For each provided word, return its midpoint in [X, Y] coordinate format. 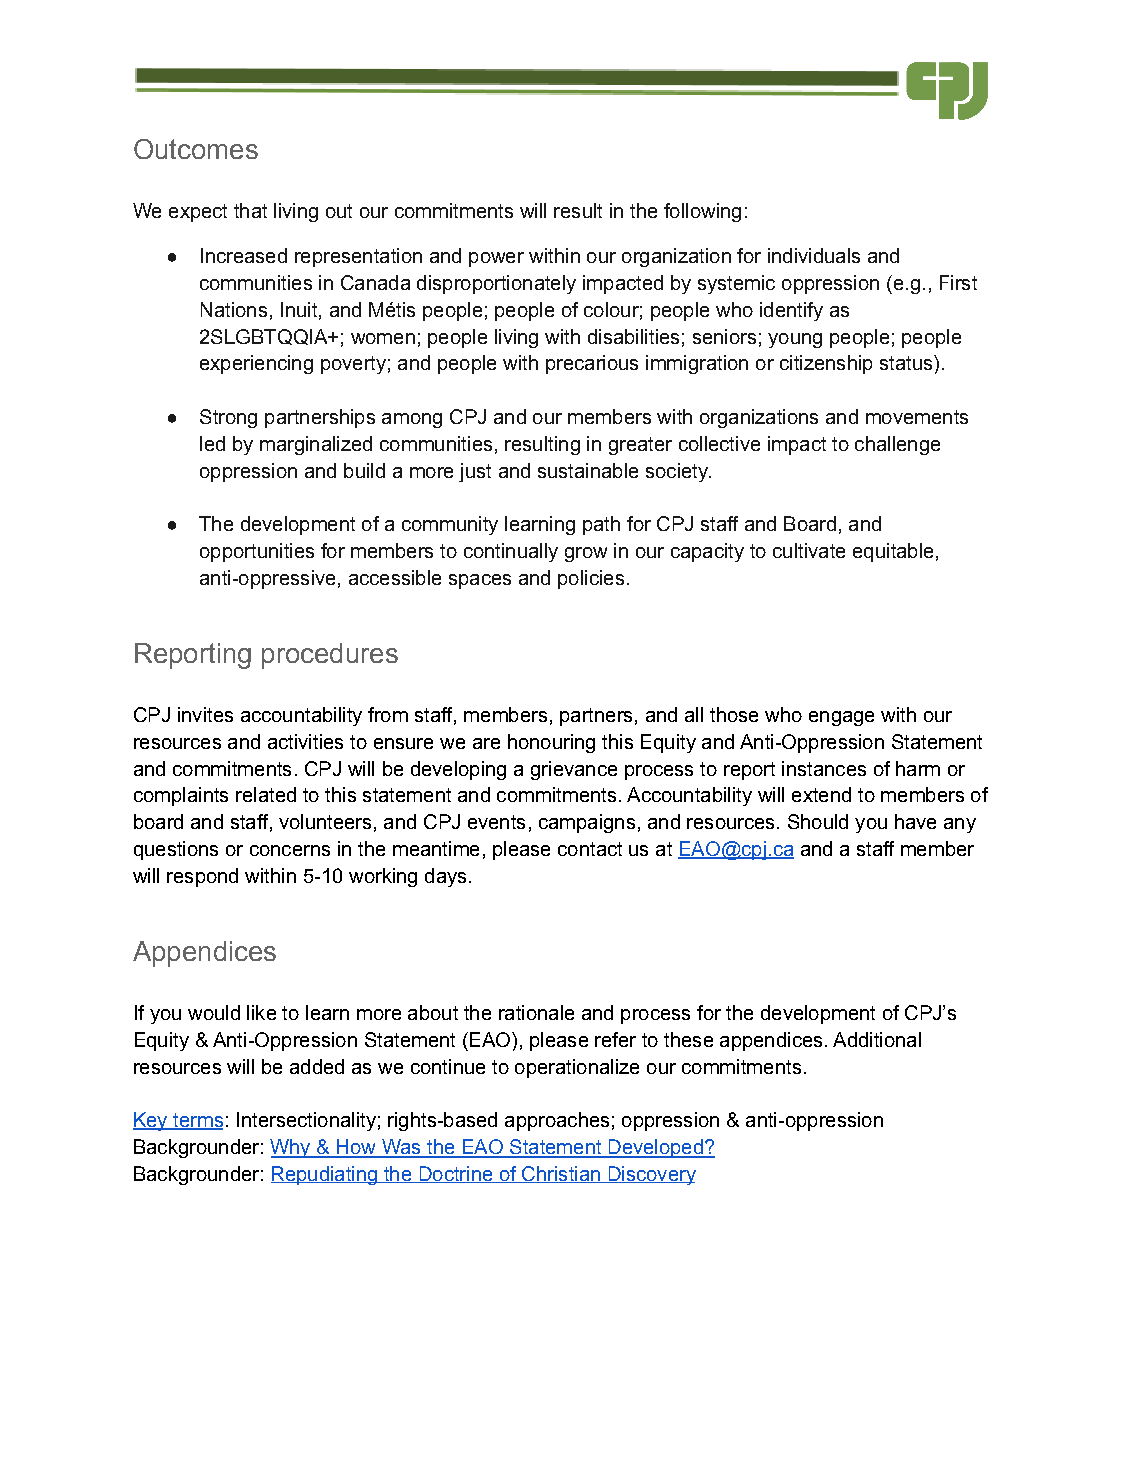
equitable [893, 552]
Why [291, 1148]
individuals [814, 255]
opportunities [257, 552]
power [496, 259]
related [266, 794]
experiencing [256, 364]
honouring [551, 743]
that [250, 210]
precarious [592, 364]
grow [586, 554]
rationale [536, 1012]
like [261, 1012]
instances [824, 768]
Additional [877, 1039]
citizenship [826, 364]
